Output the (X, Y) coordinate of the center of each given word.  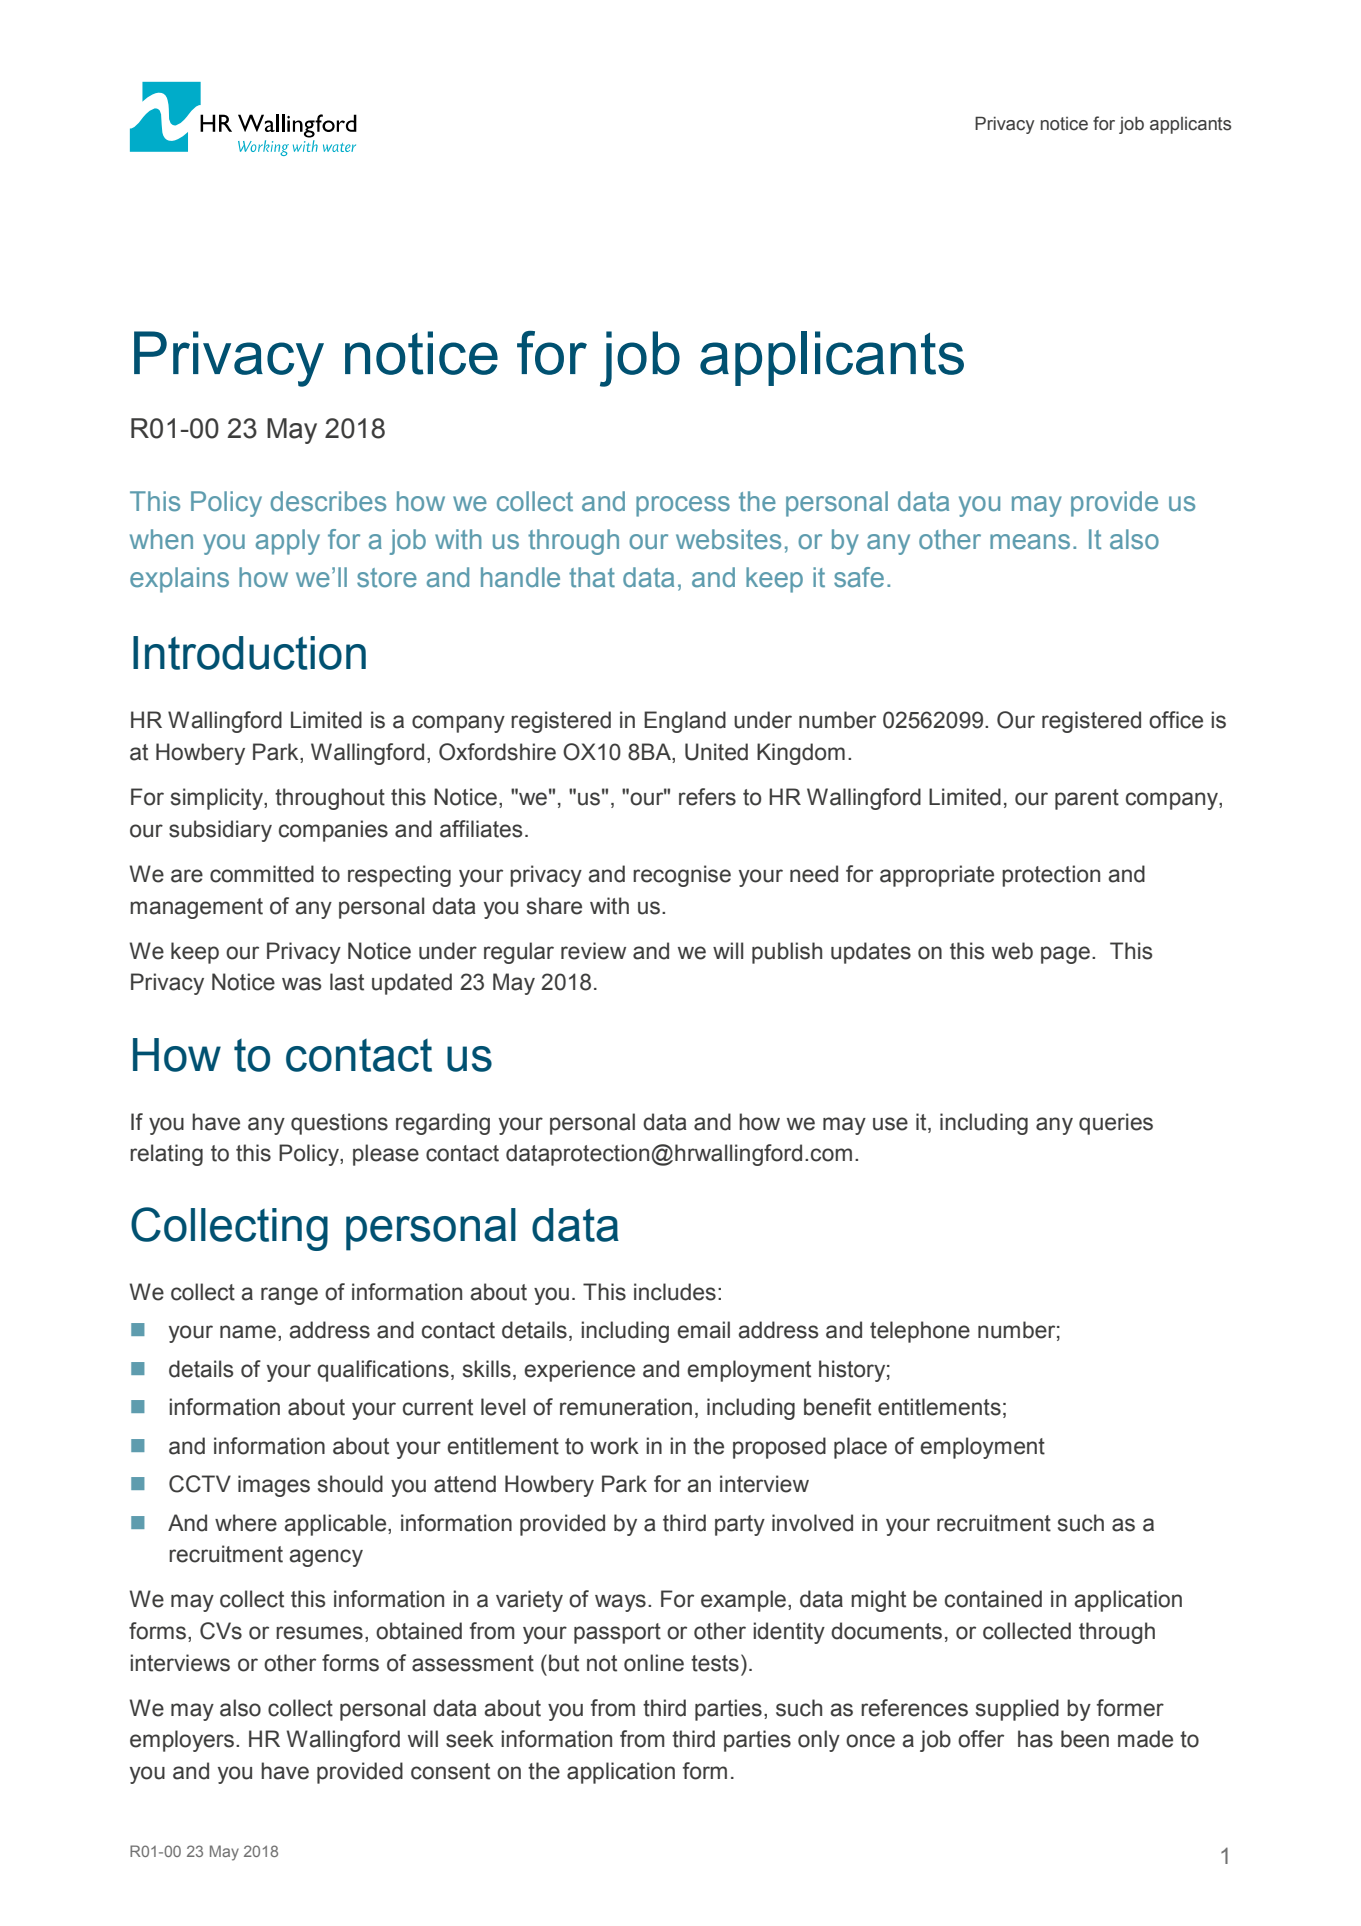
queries (1116, 1124)
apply (288, 542)
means (1030, 542)
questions (339, 1124)
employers (182, 1741)
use (890, 1124)
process (683, 506)
